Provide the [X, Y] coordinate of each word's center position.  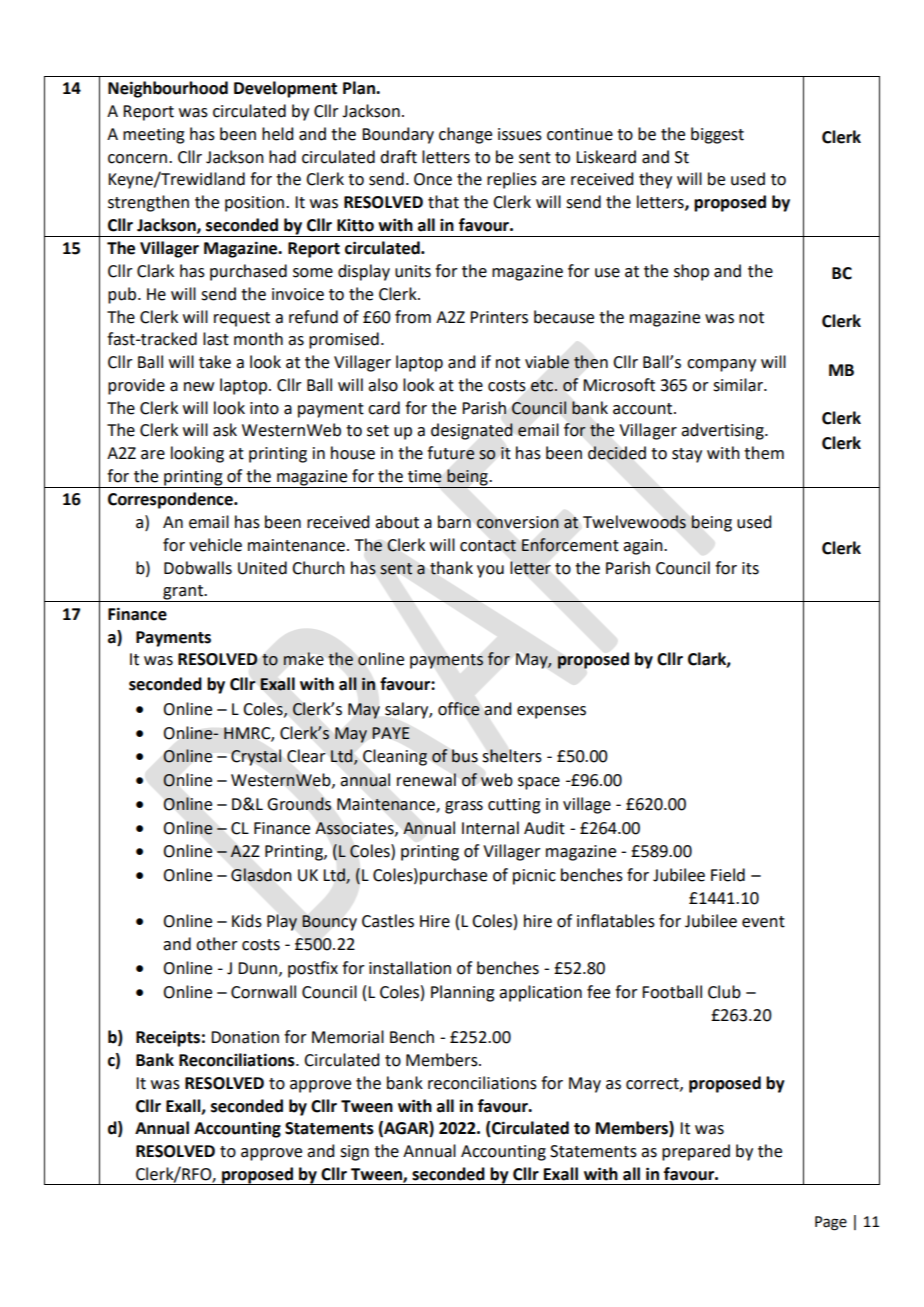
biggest [717, 135]
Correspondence [171, 500]
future [451, 453]
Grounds [299, 804]
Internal [490, 828]
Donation [245, 1037]
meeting [154, 136]
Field [728, 875]
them [764, 453]
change [465, 135]
